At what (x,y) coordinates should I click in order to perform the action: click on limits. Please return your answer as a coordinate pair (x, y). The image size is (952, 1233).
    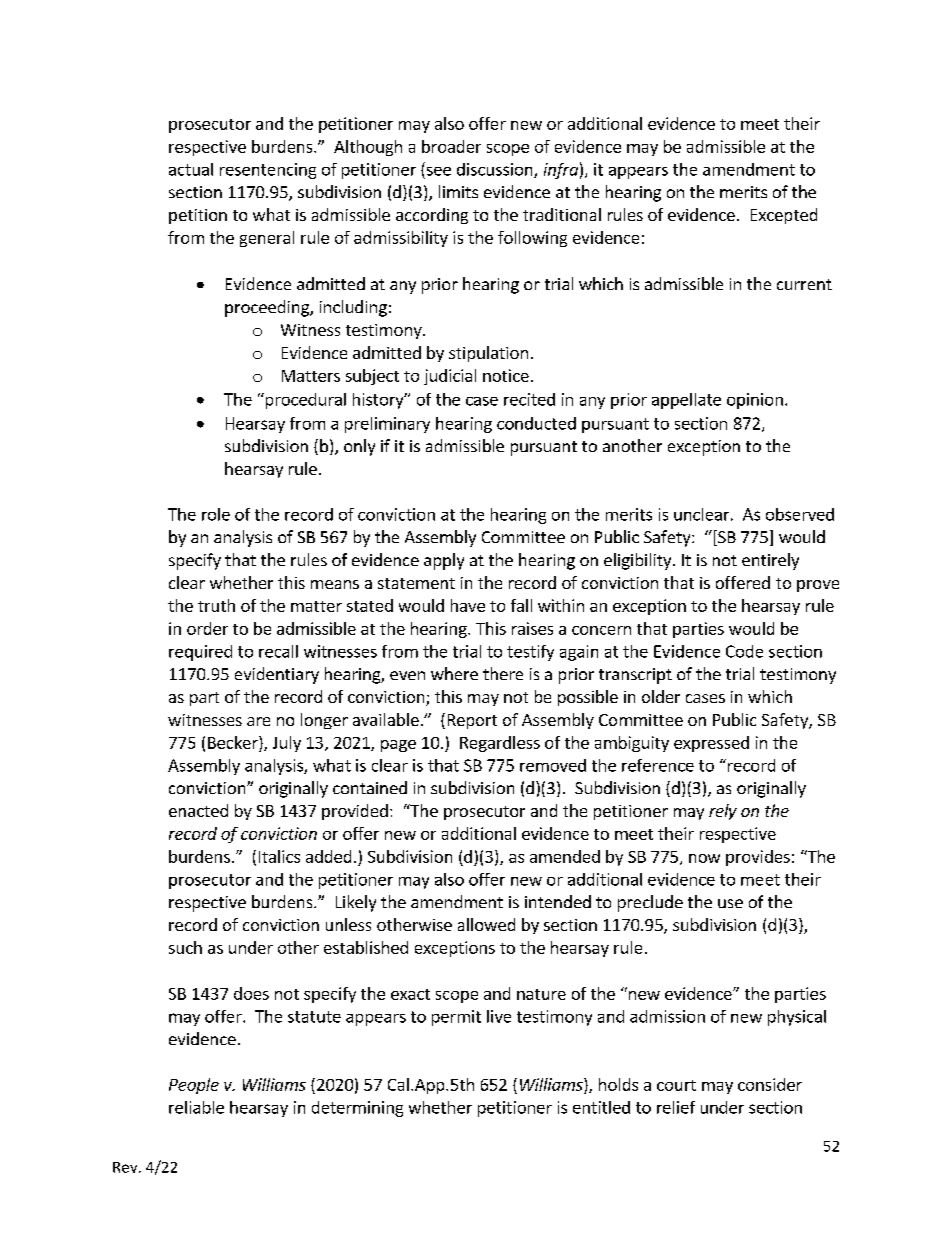
    Looking at the image, I should click on (458, 191).
